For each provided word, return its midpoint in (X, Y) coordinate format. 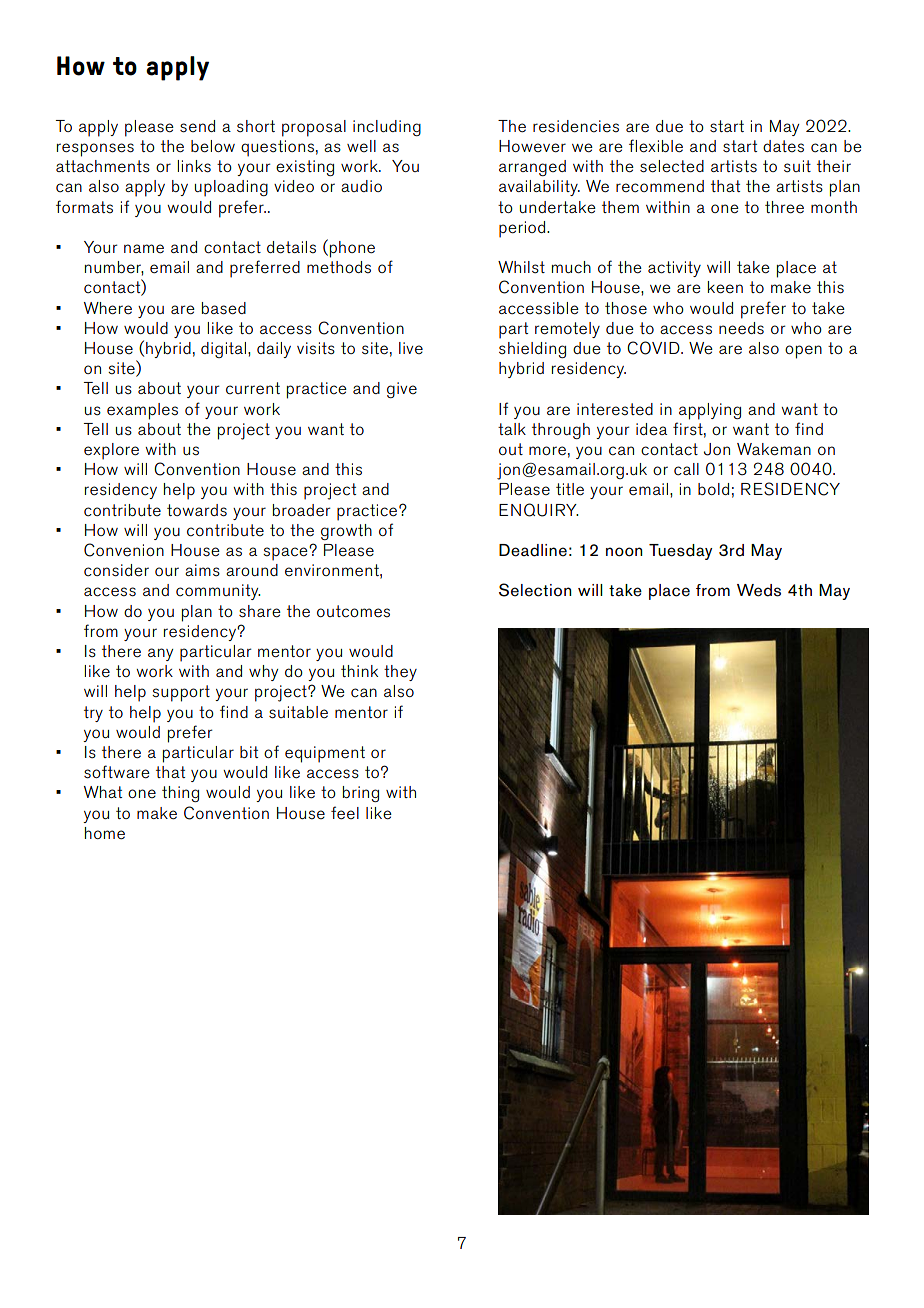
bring (361, 794)
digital (225, 350)
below (213, 146)
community (218, 592)
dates (783, 146)
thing (180, 794)
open (803, 352)
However (532, 146)
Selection (535, 590)
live (411, 348)
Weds (759, 590)
